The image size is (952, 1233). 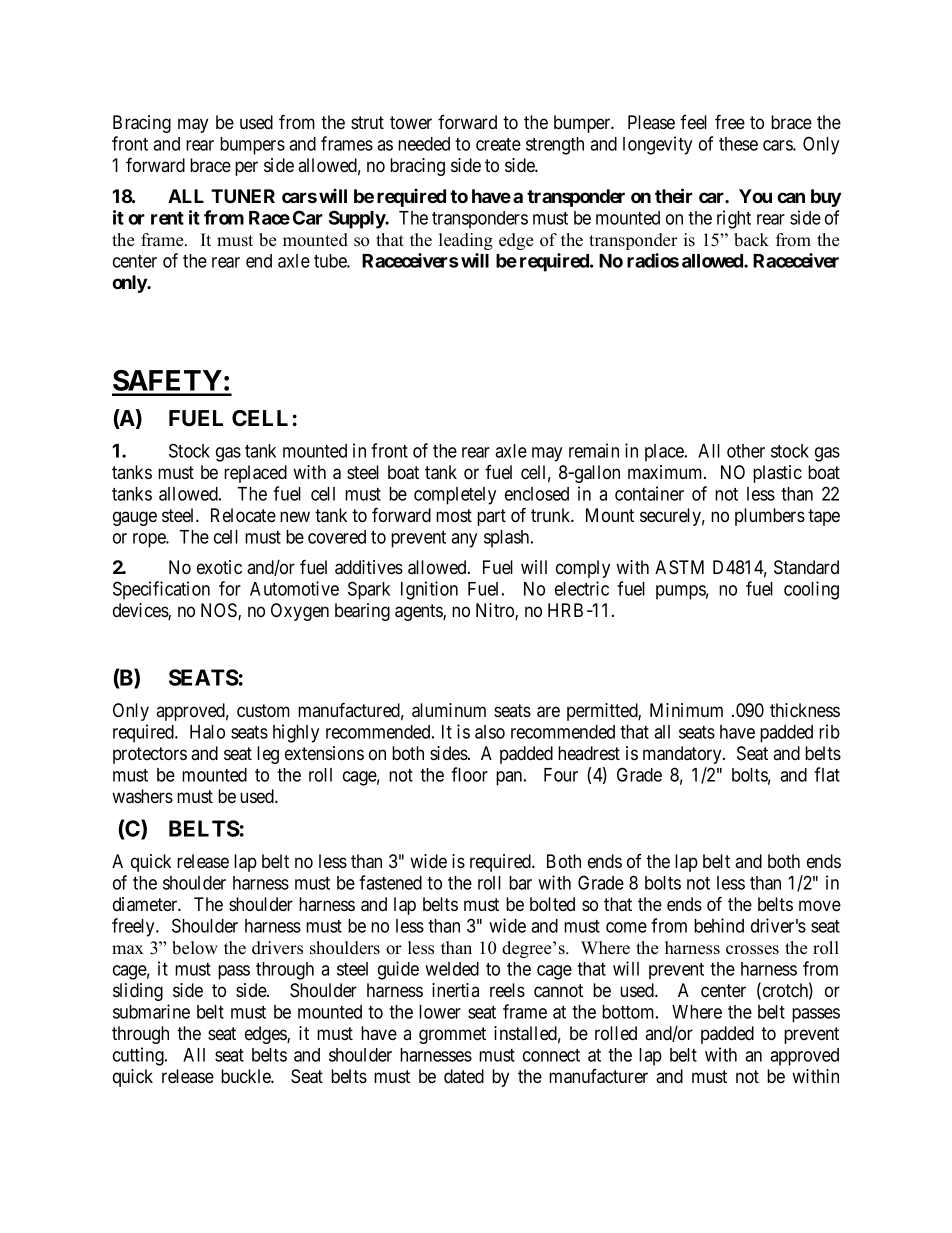 What do you see at coordinates (452, 1035) in the screenshot?
I see `grommet` at bounding box center [452, 1035].
